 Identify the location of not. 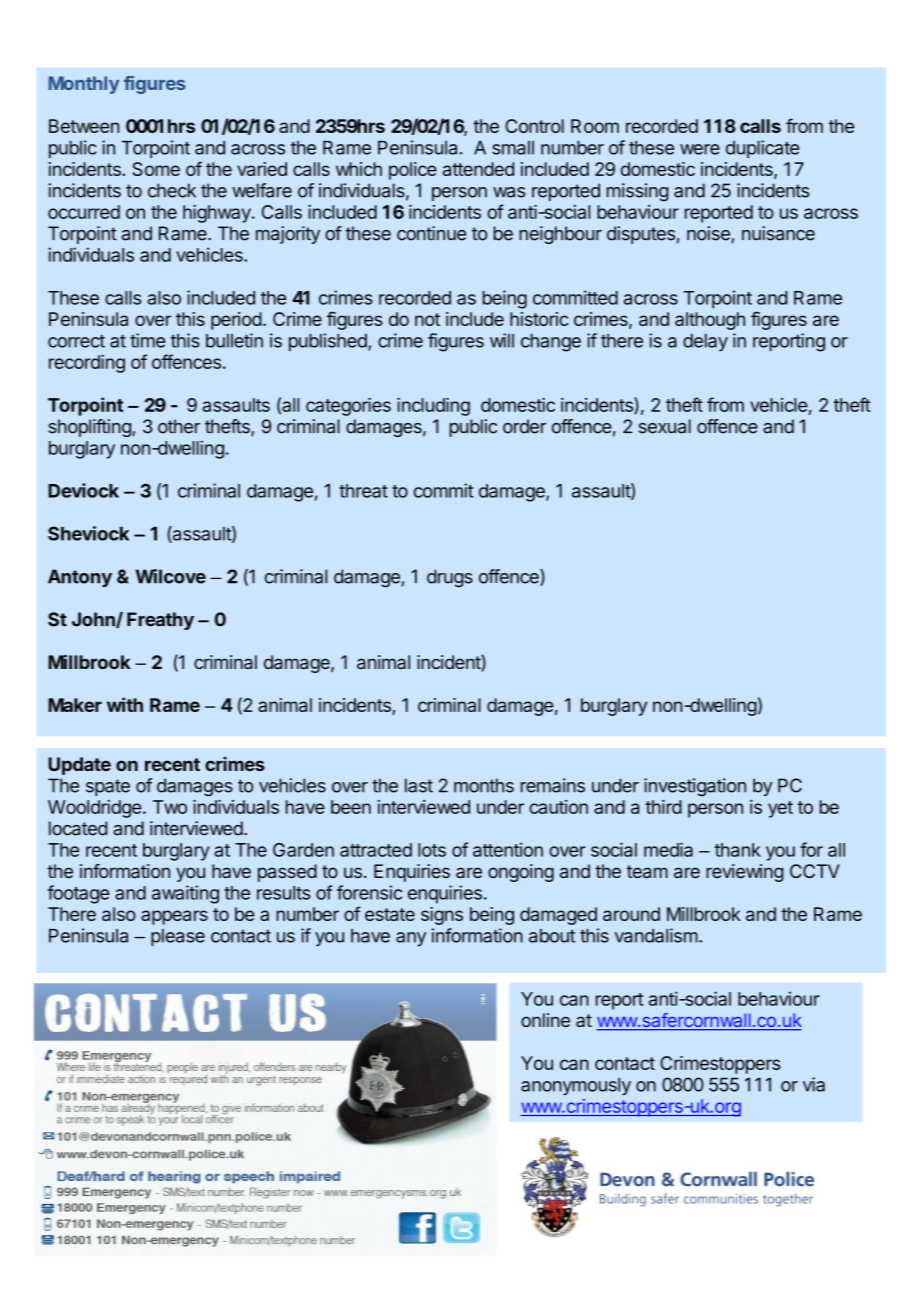
(427, 319).
